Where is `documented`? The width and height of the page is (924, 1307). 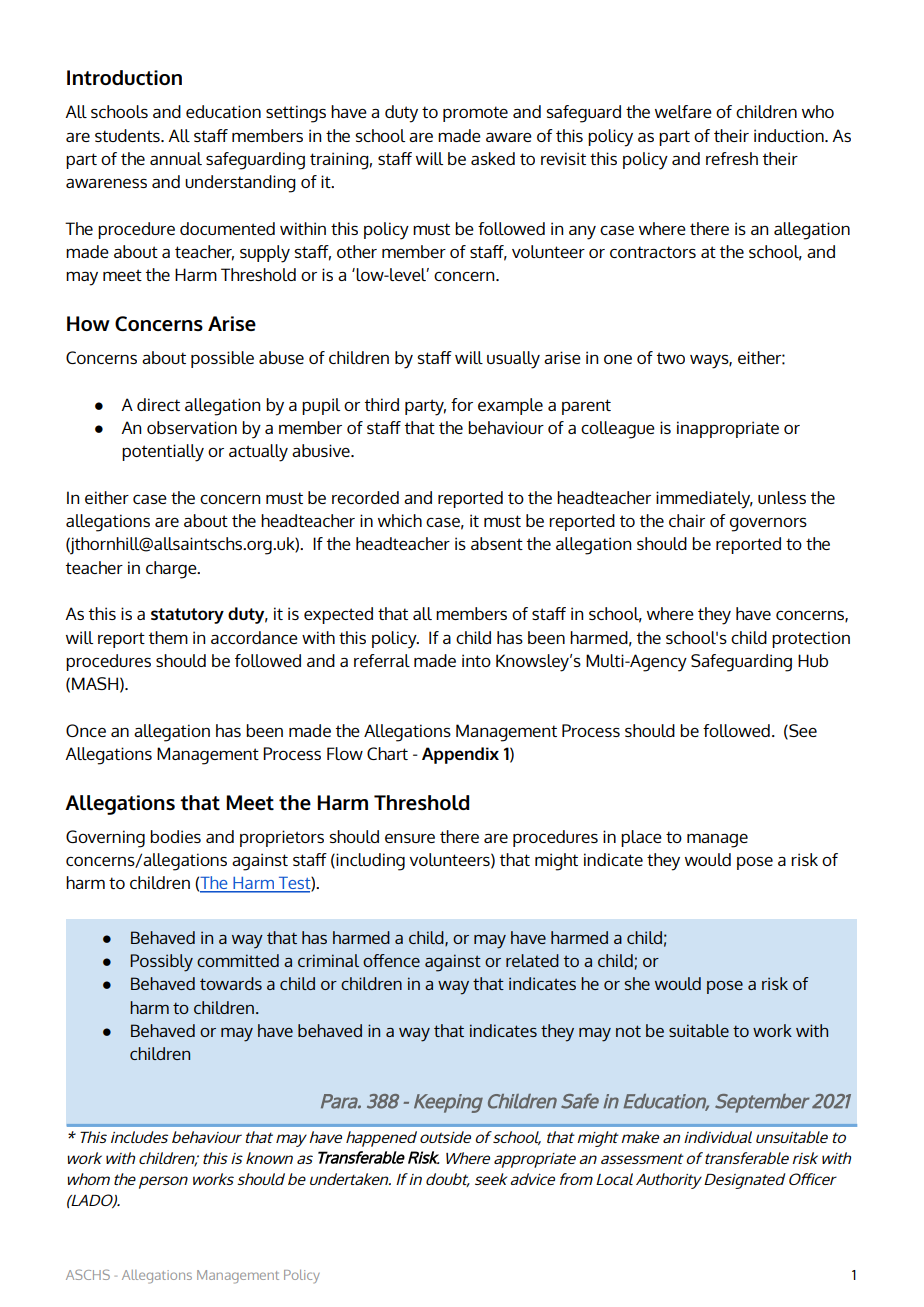 documented is located at coordinates (227, 228).
